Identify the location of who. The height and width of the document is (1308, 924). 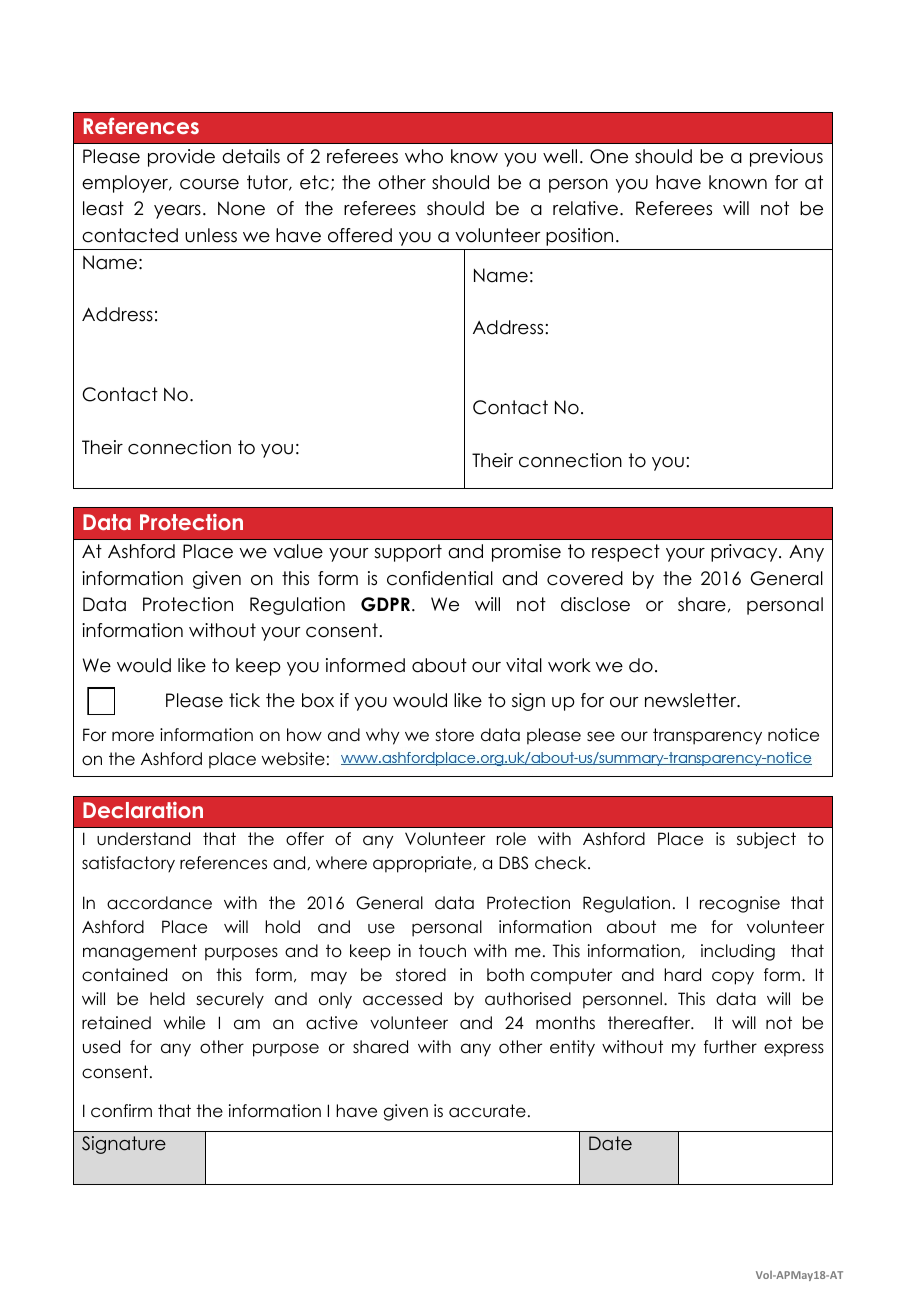
(424, 156).
